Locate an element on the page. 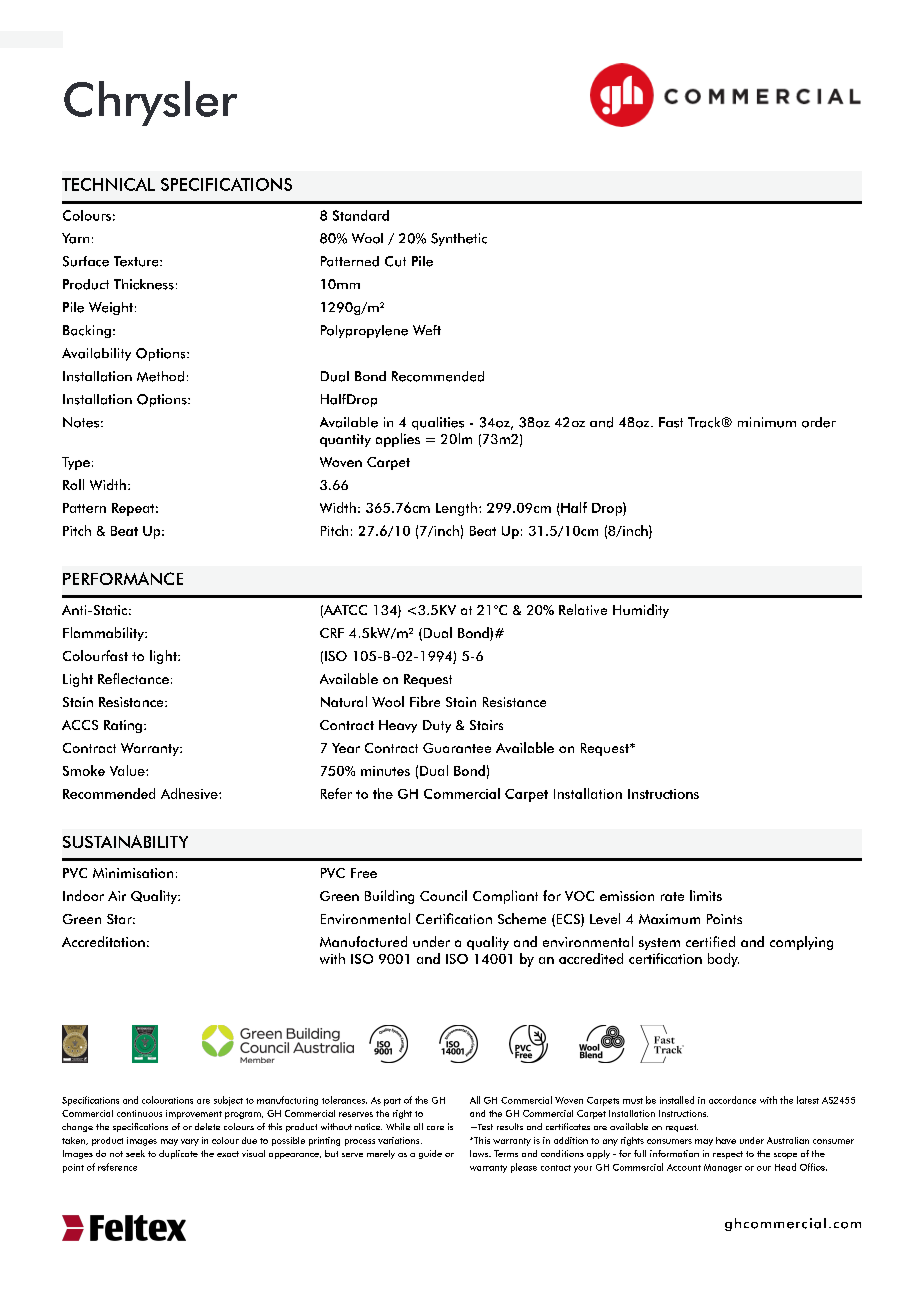 This page has height=1308, width=924. care is located at coordinates (435, 1128).
